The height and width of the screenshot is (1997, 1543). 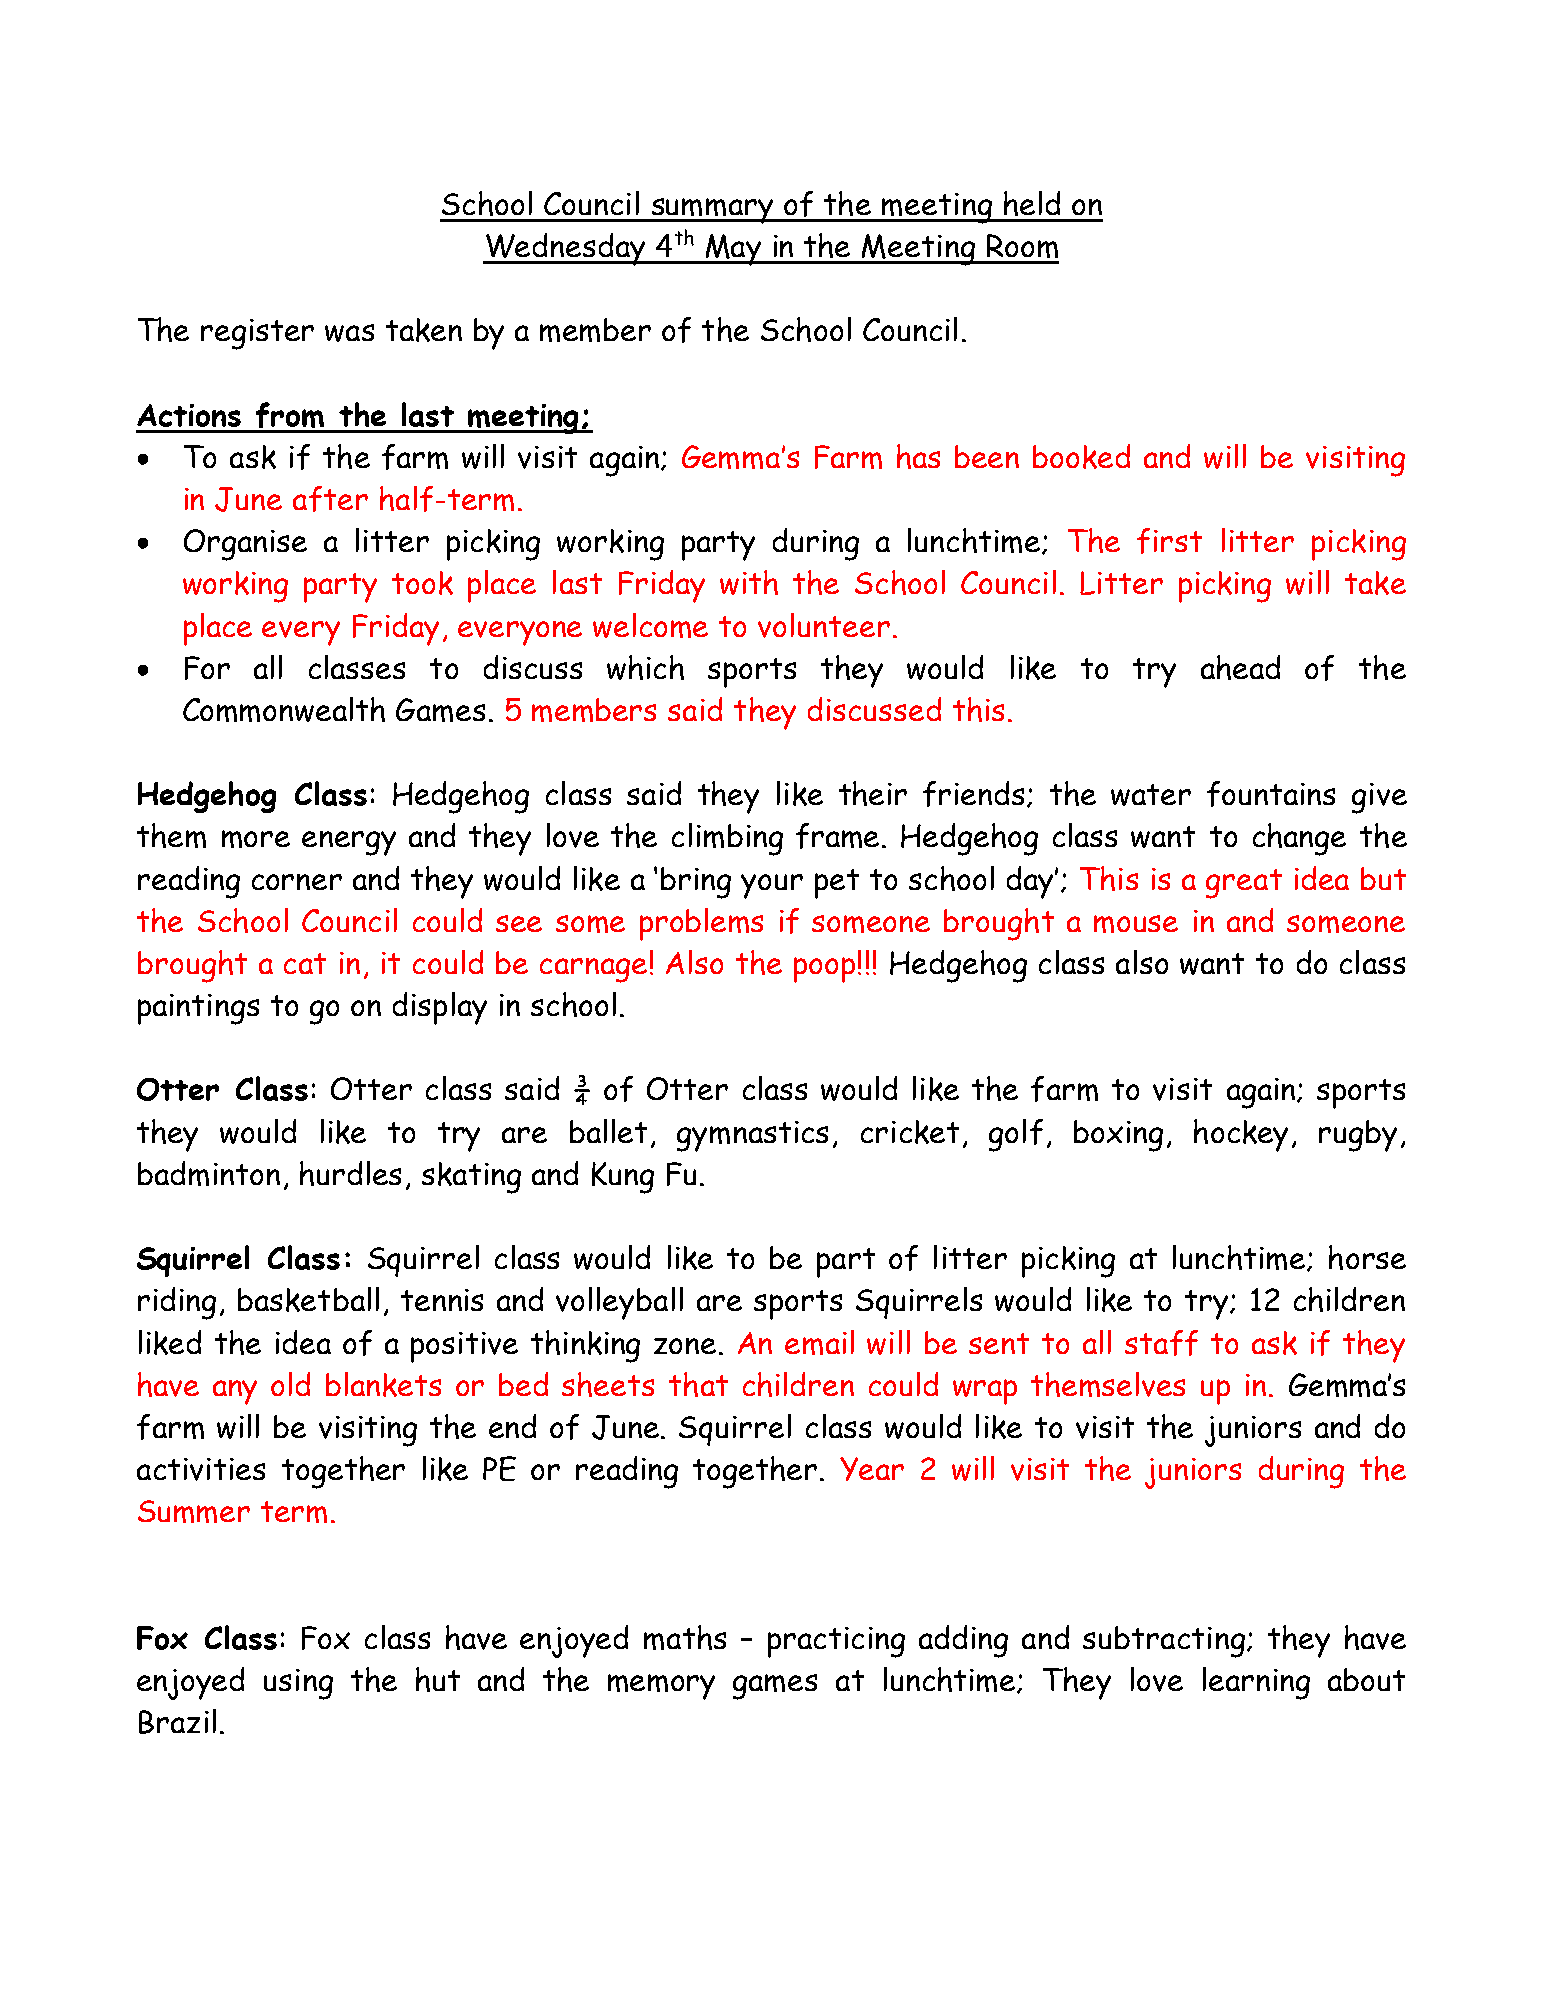 I want to click on using, so click(x=298, y=1684).
